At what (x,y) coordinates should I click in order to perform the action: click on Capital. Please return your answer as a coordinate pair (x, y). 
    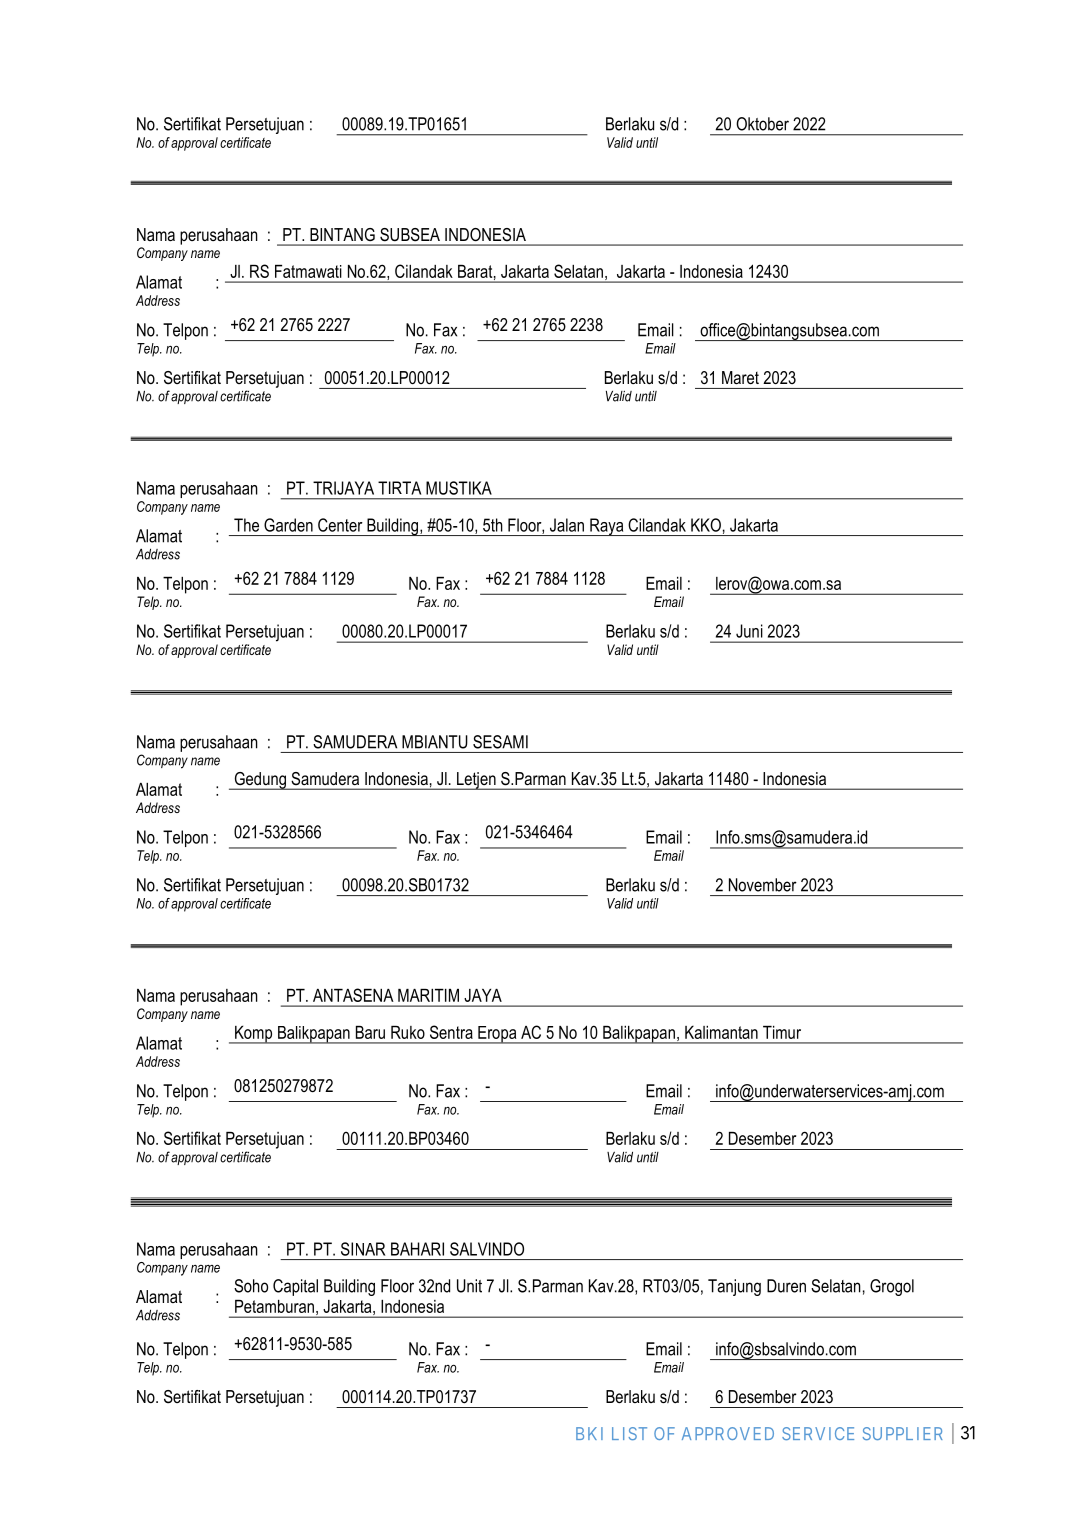
    Looking at the image, I should click on (295, 1287).
